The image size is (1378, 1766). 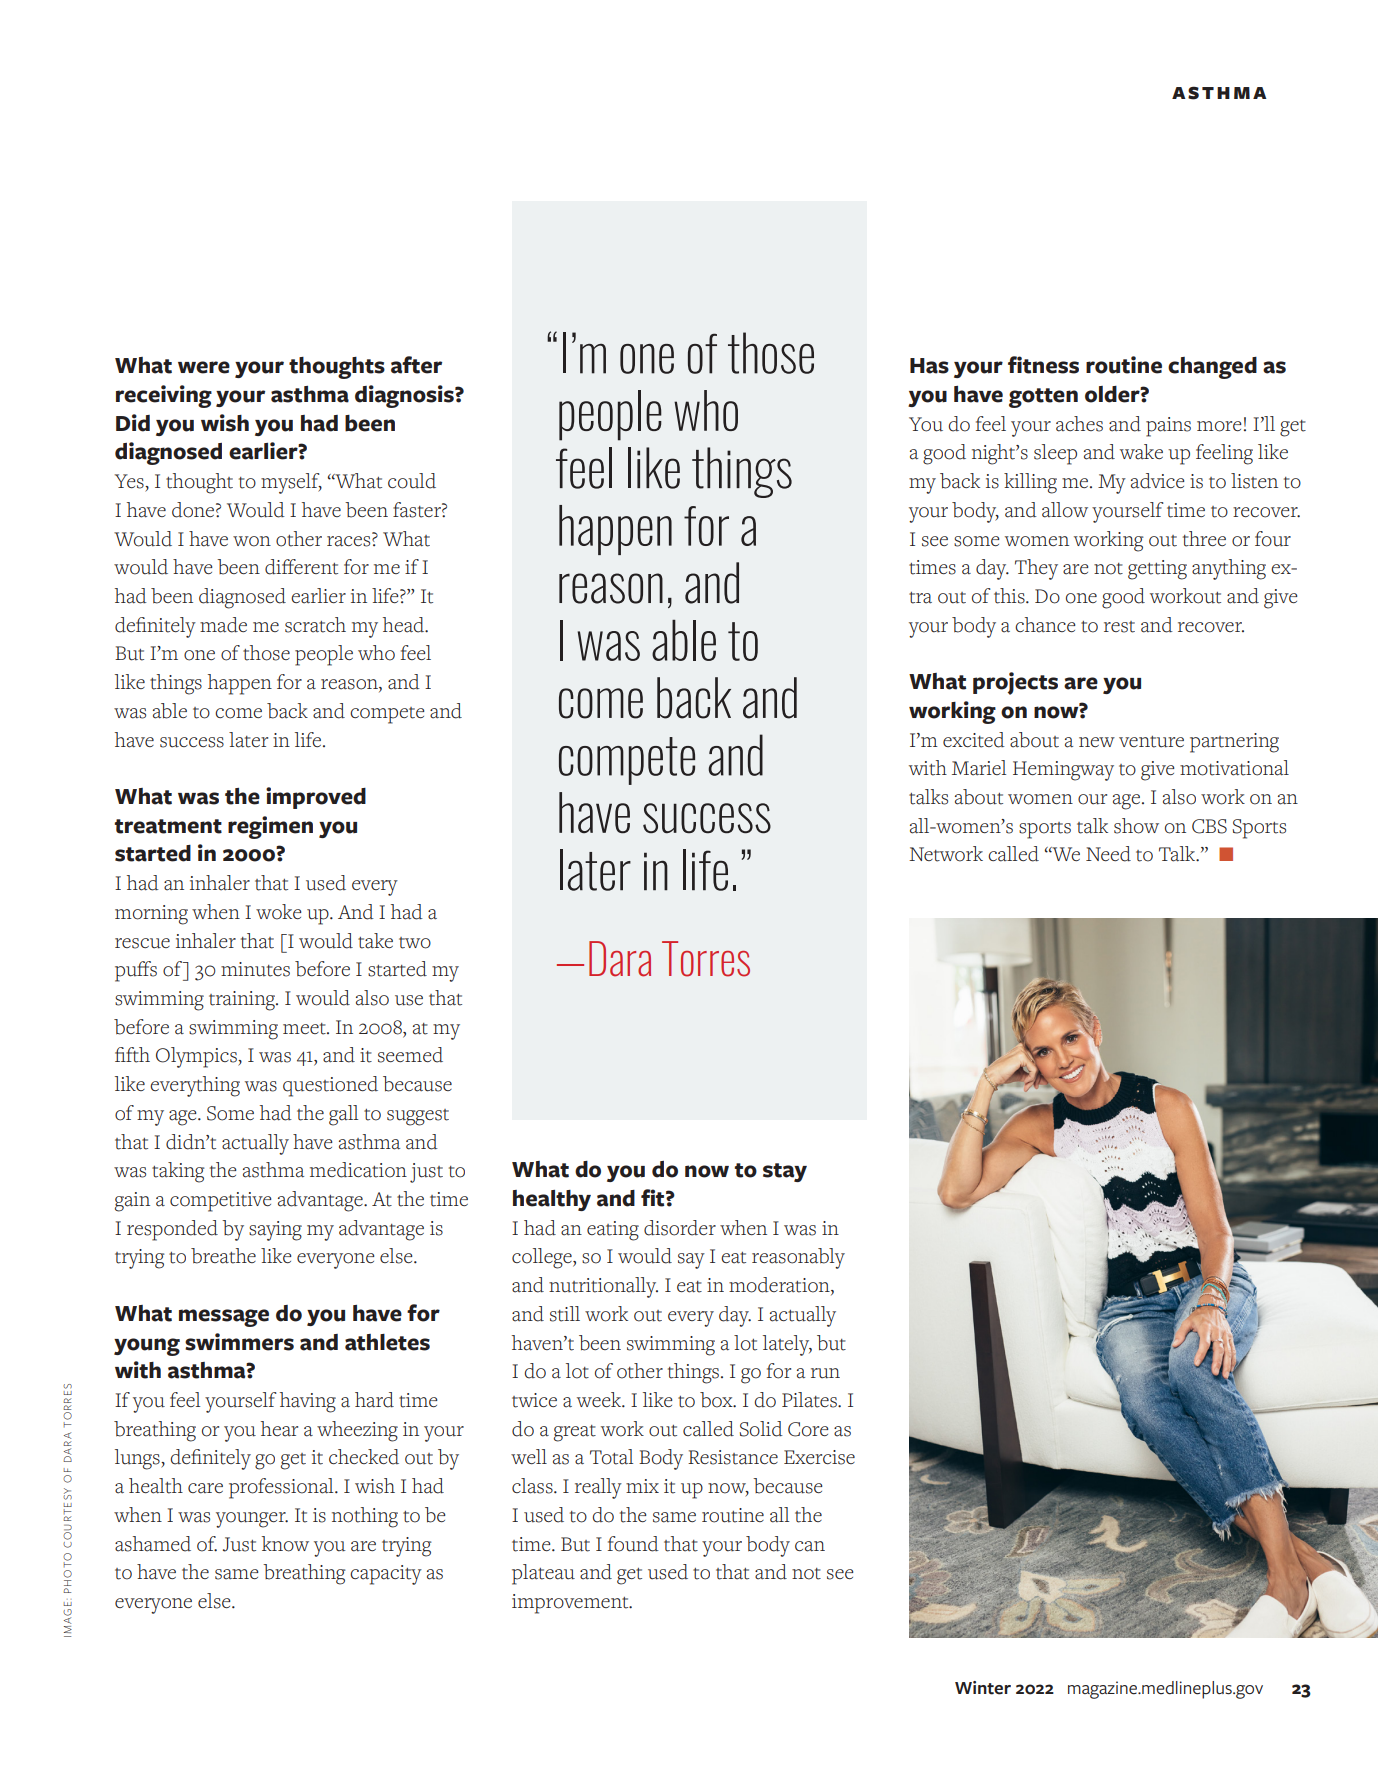 I want to click on were, so click(x=204, y=367).
